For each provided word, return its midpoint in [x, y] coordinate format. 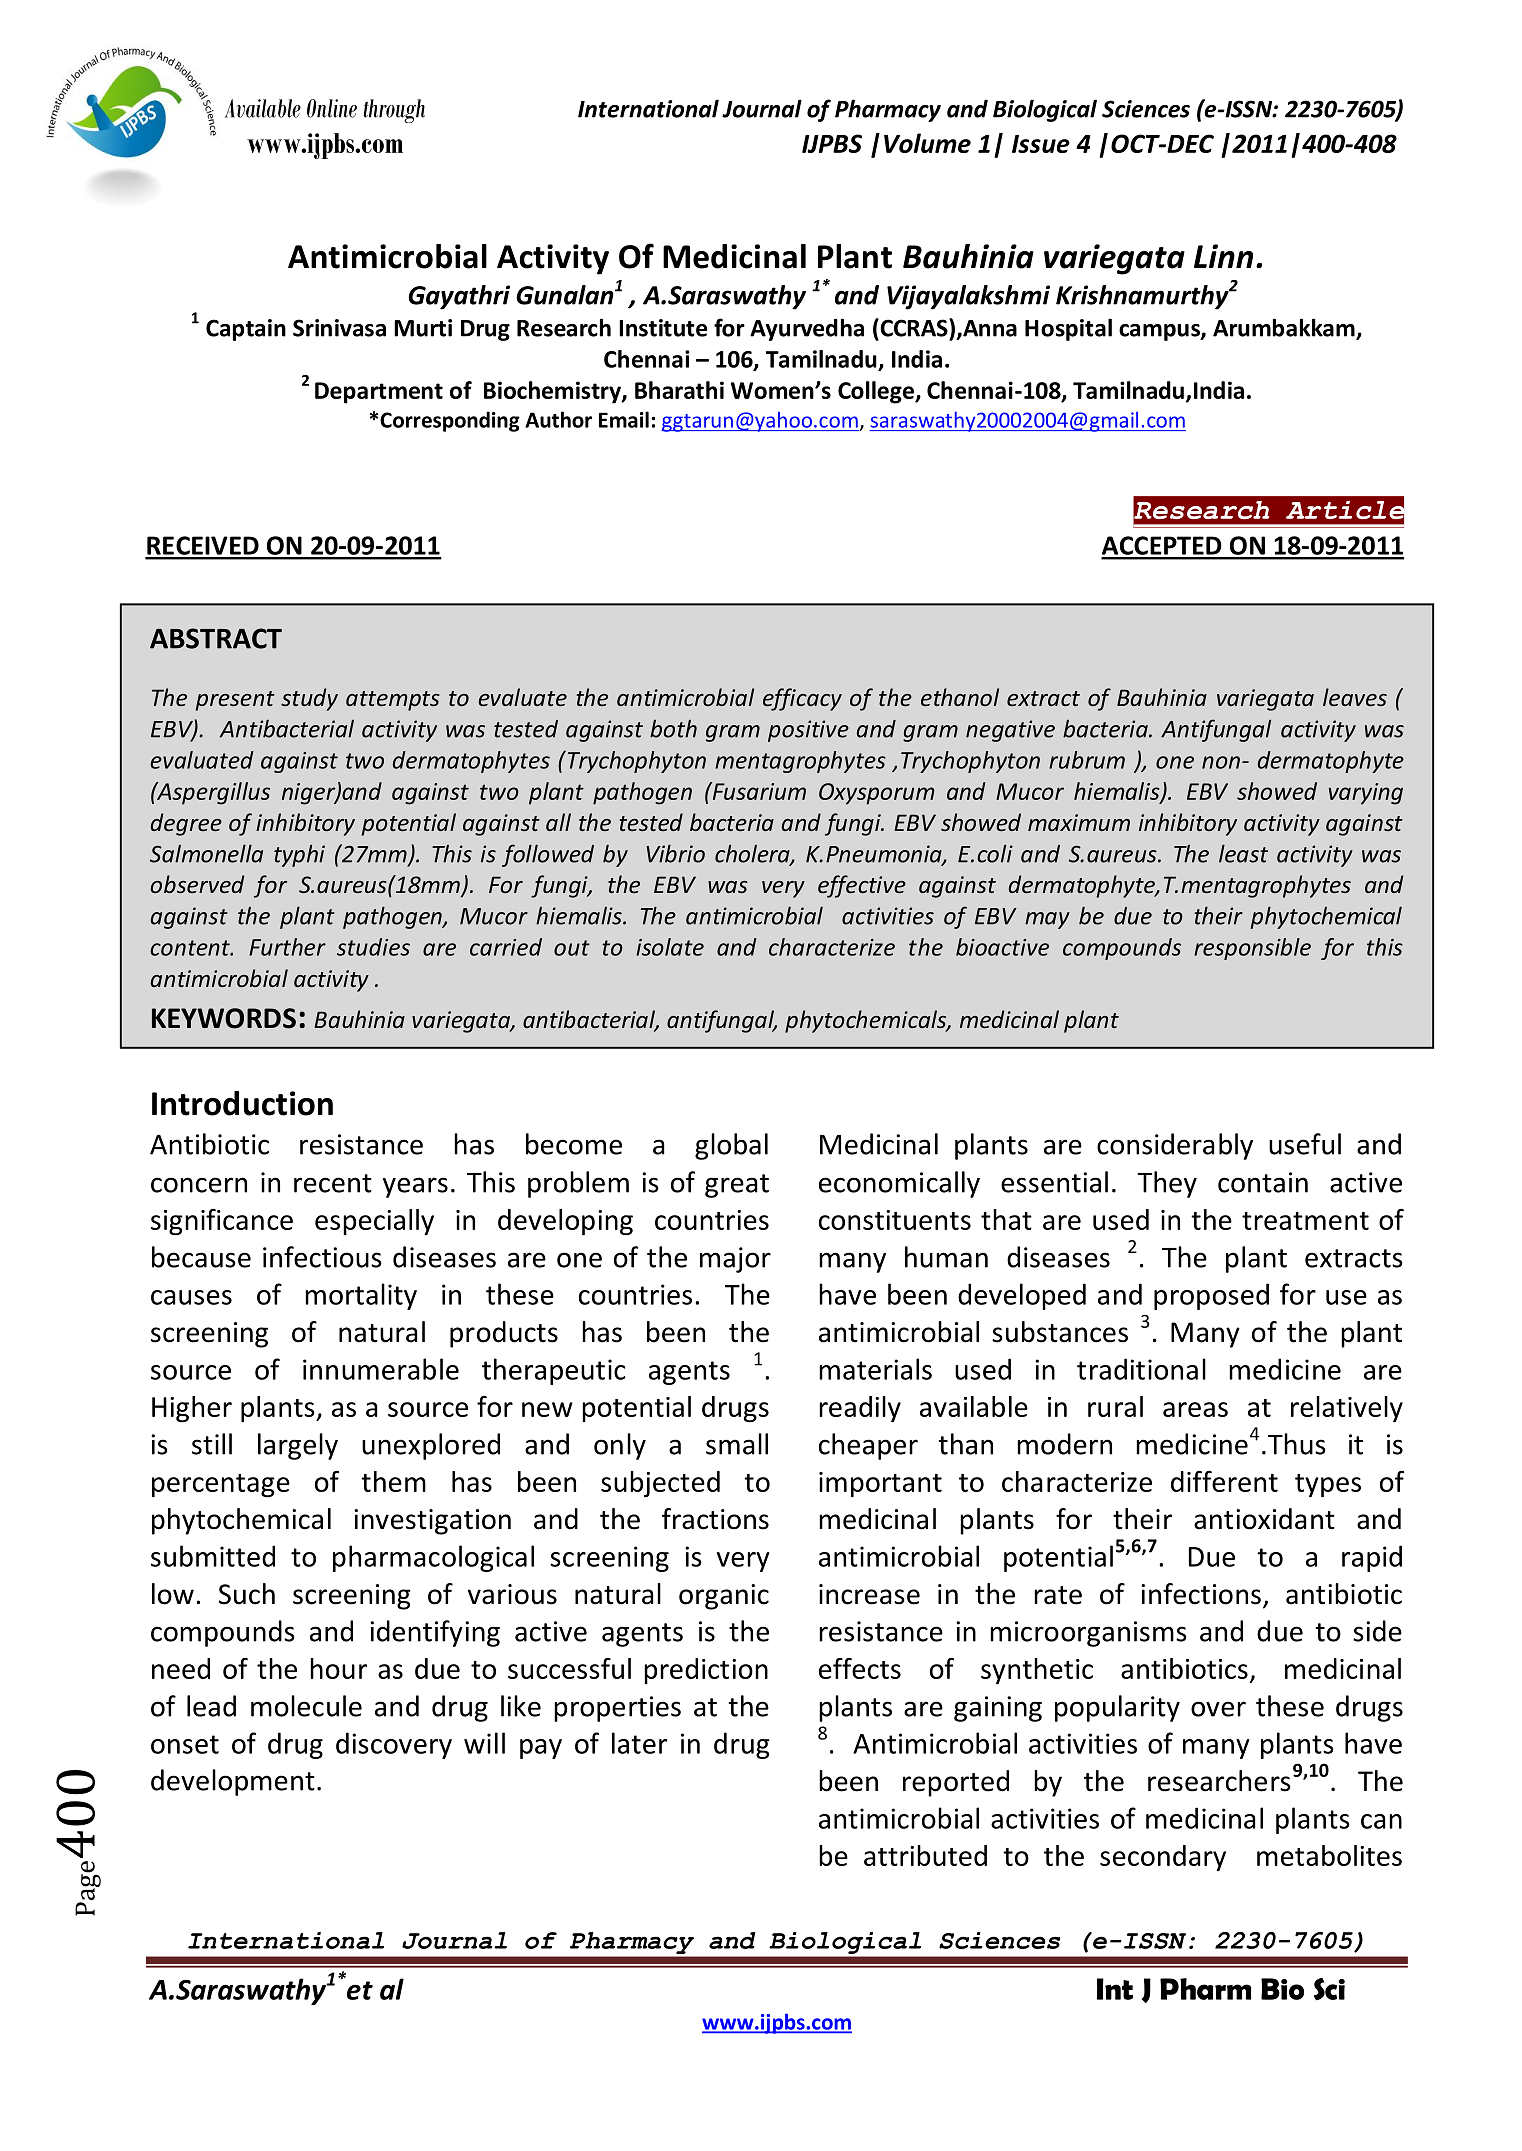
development [233, 1782]
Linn [1223, 256]
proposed [1211, 1296]
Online [332, 108]
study [309, 699]
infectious [322, 1257]
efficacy [802, 699]
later [639, 1743]
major [735, 1260]
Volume [927, 143]
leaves [1355, 697]
